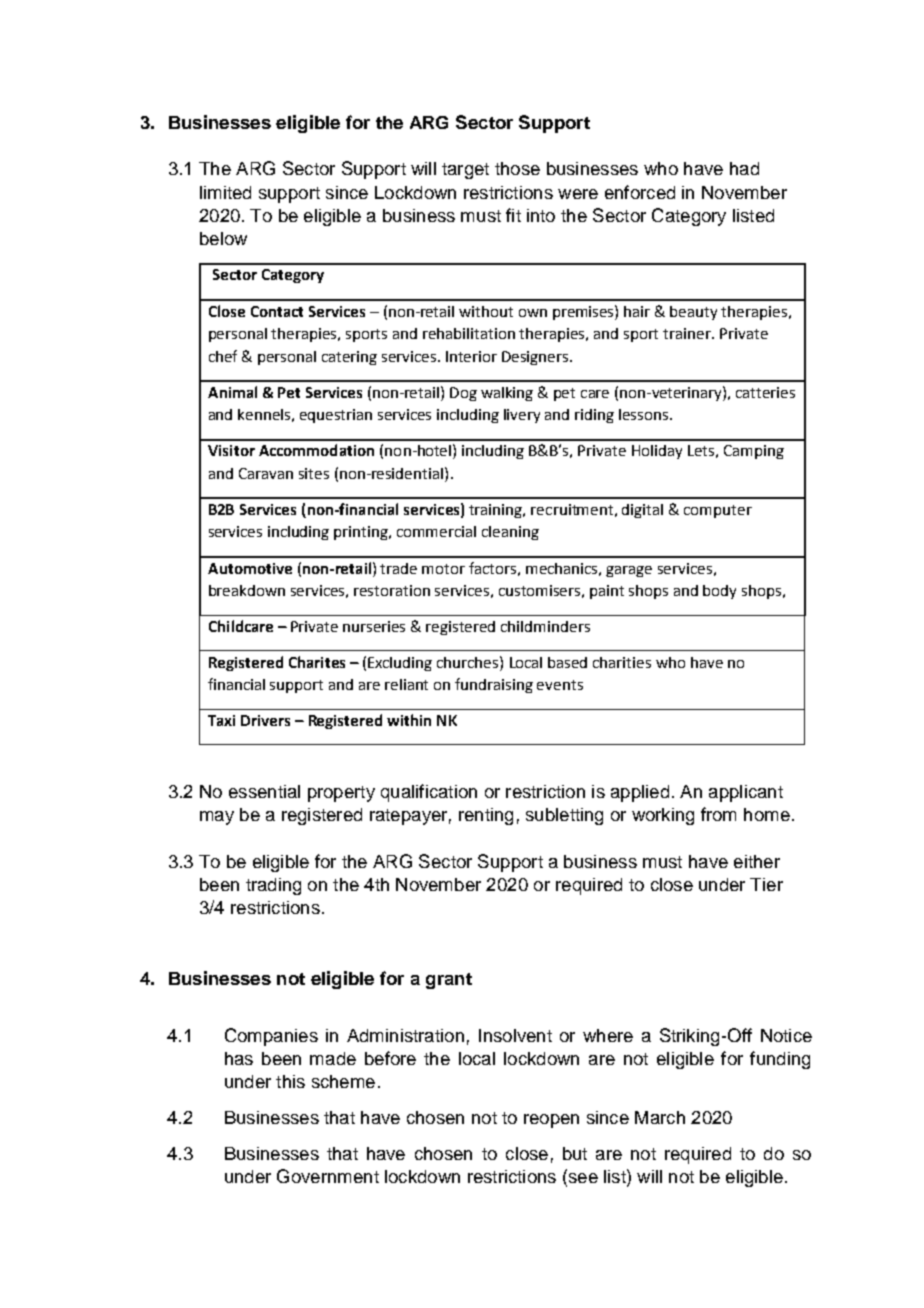 This screenshot has width=924, height=1308. I want to click on Government, so click(328, 1176).
